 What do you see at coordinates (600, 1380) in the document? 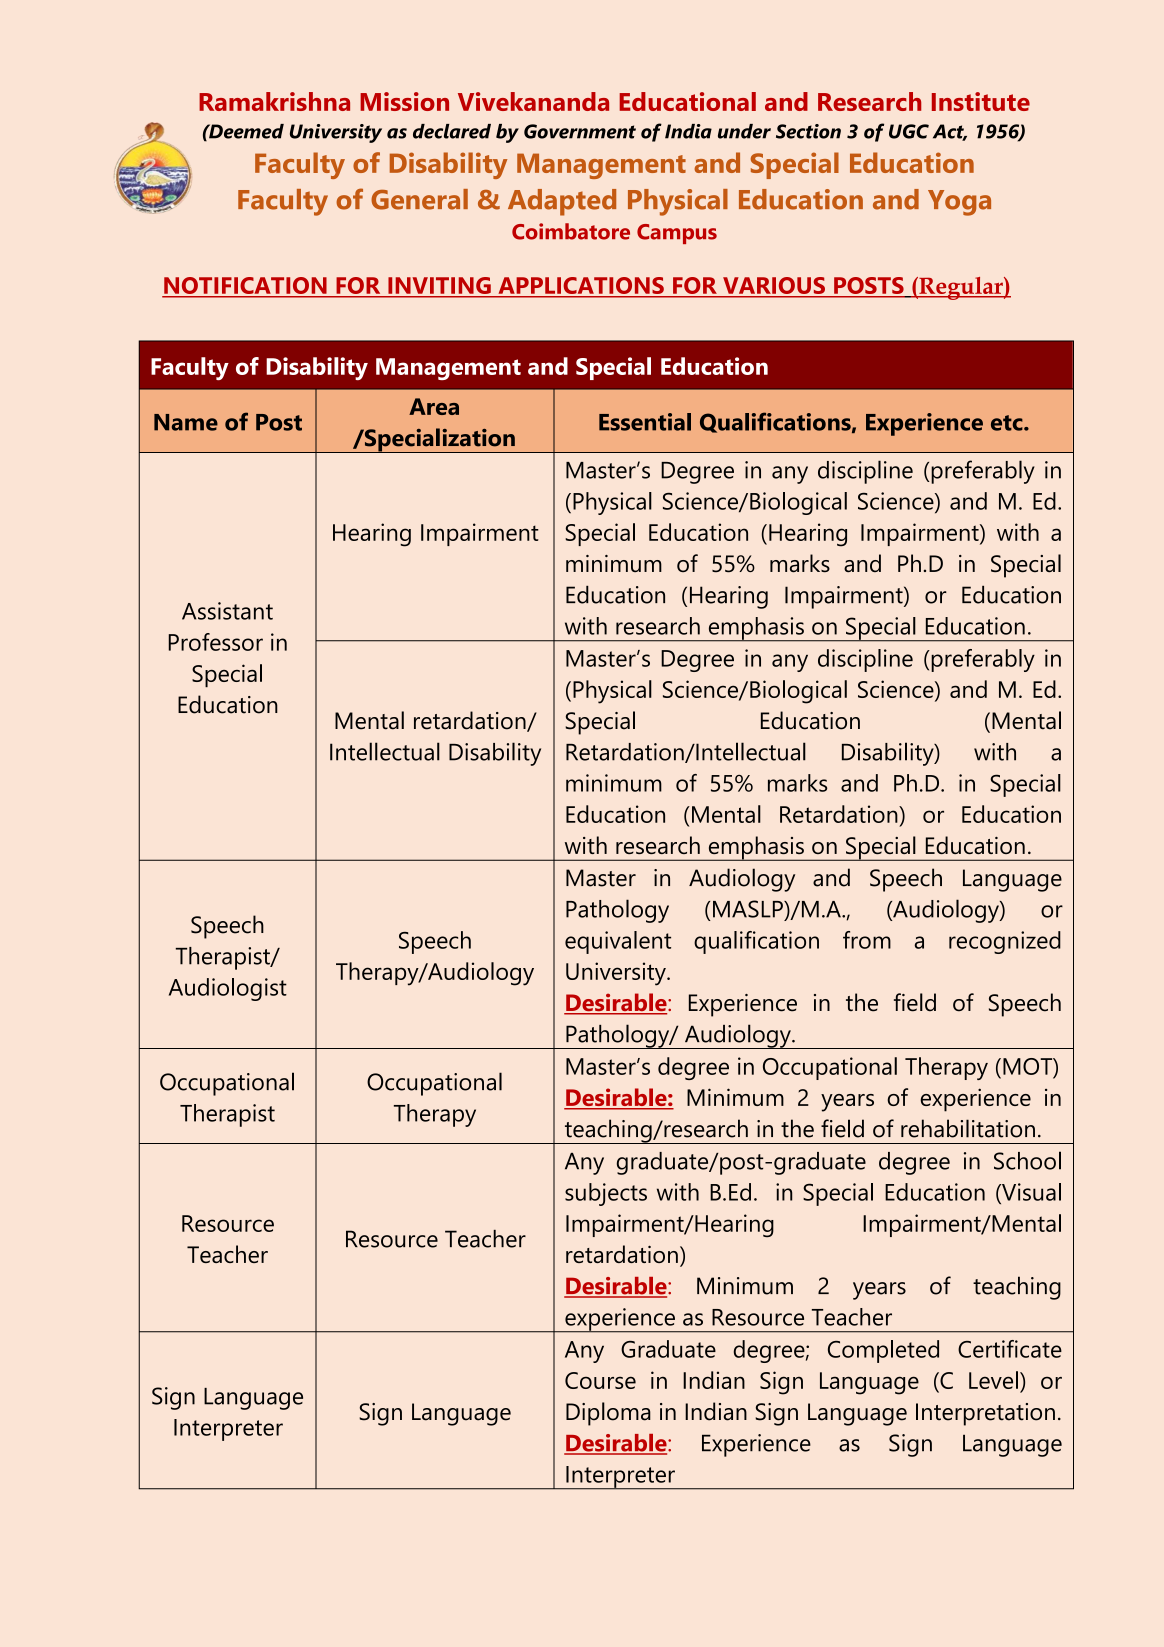
I see `Course` at bounding box center [600, 1380].
